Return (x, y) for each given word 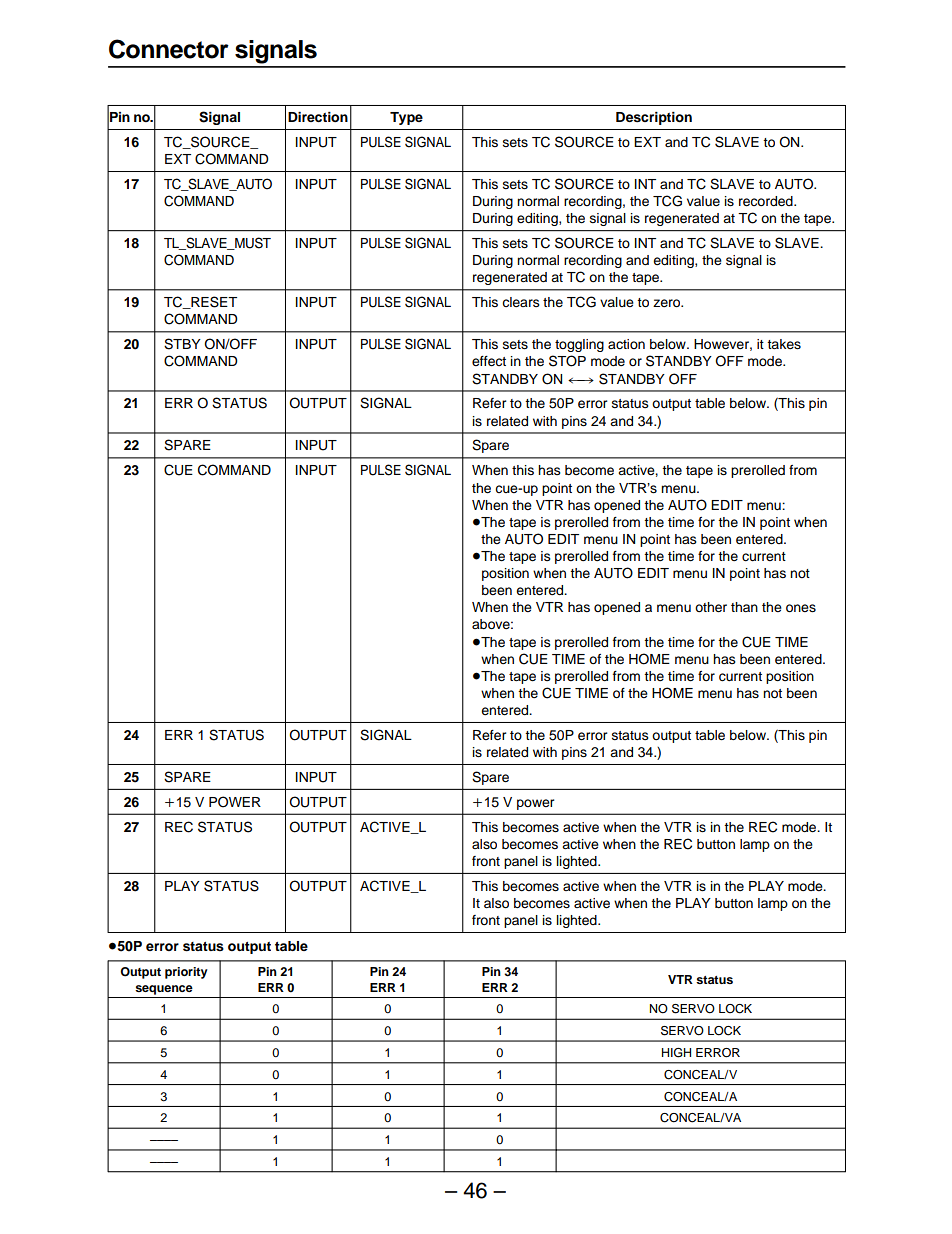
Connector (169, 49)
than (744, 607)
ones (801, 608)
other (711, 607)
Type (406, 118)
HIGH (676, 1053)
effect (489, 361)
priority (186, 973)
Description (654, 118)
